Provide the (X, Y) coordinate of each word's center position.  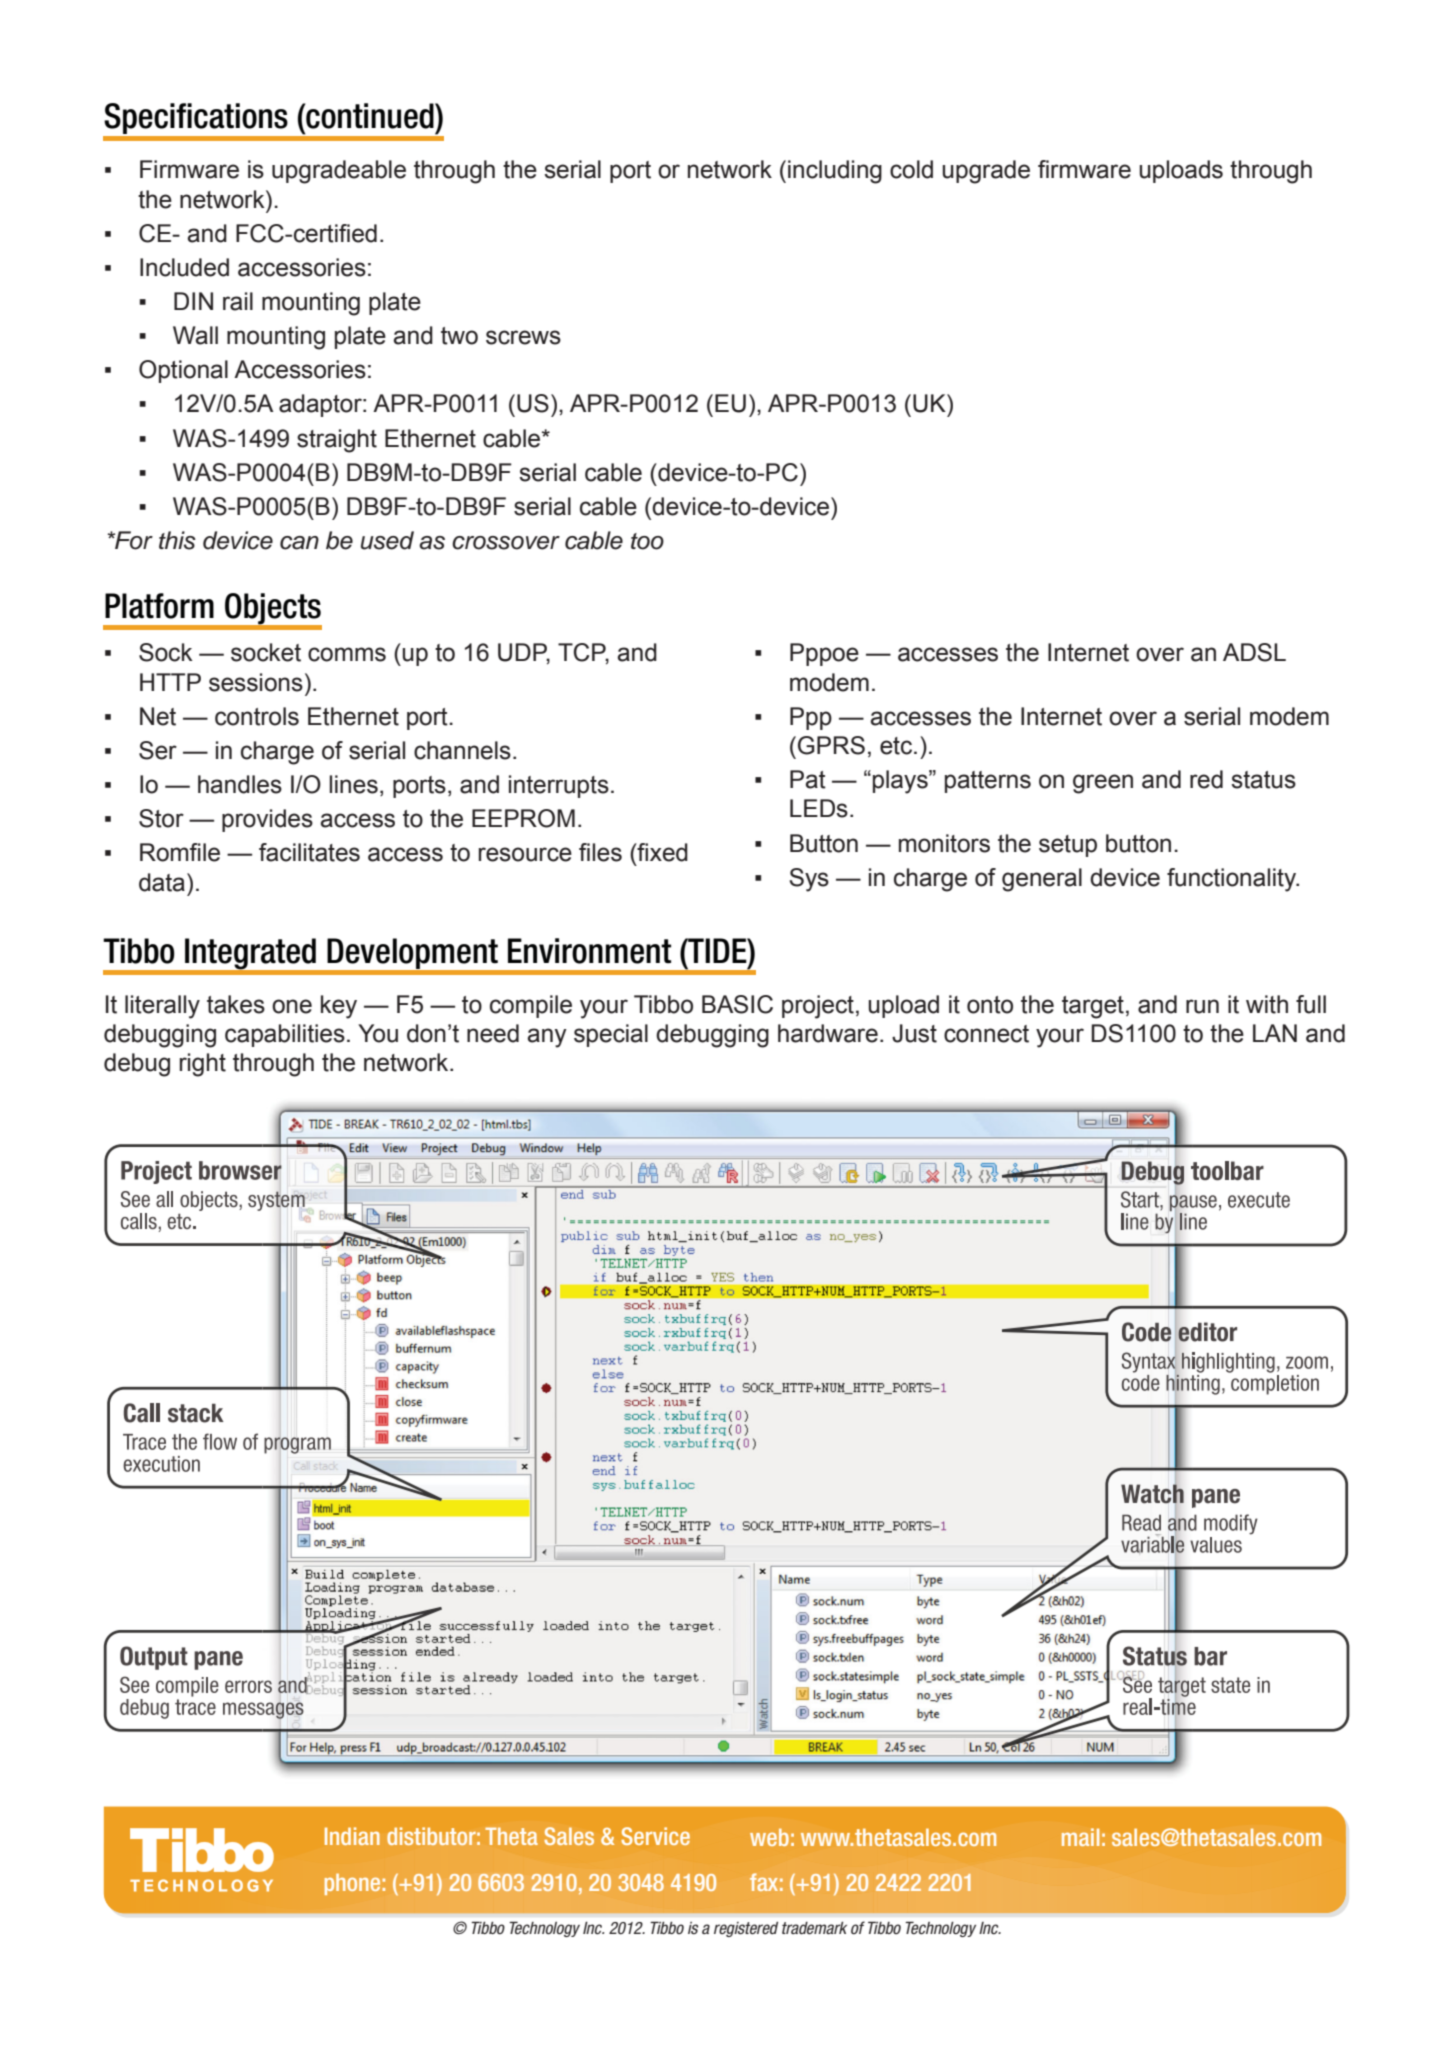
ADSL (1254, 652)
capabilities (285, 1035)
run (1202, 1006)
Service (655, 1836)
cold (911, 169)
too (647, 541)
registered (746, 1929)
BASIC (737, 1004)
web (769, 1837)
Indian (352, 1836)
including (835, 172)
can (299, 543)
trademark (814, 1928)
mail (1080, 1837)
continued (370, 116)
